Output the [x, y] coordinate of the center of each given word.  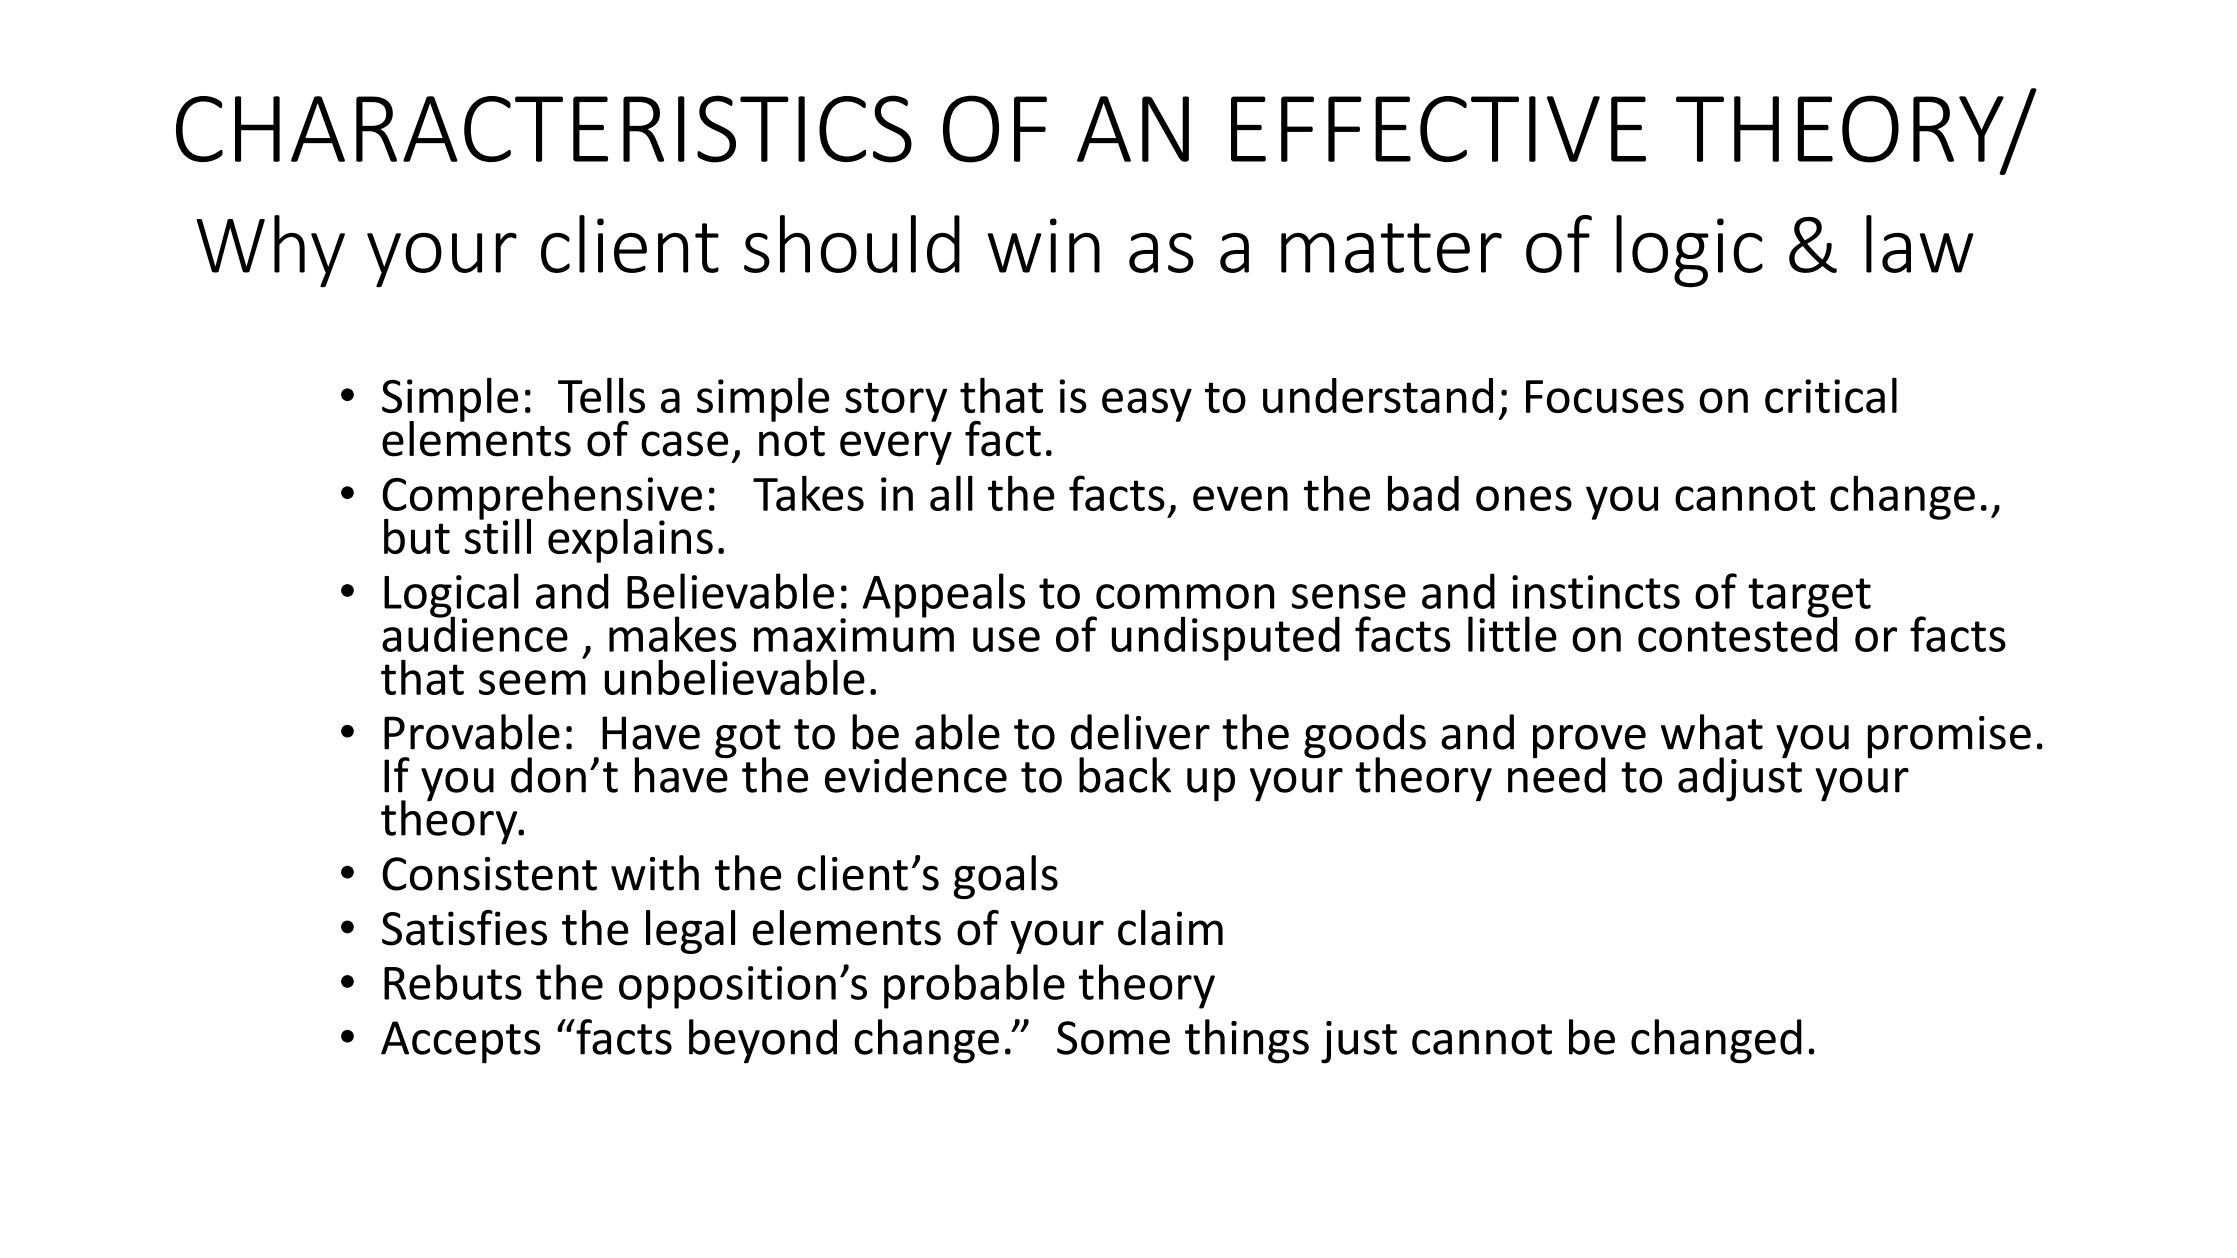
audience [475, 633]
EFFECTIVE [1438, 129]
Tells [601, 395]
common [1185, 596]
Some [1113, 1038]
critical [1831, 395]
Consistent [489, 874]
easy [1147, 405]
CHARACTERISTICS [544, 129]
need [1557, 773]
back [1125, 775]
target [1809, 599]
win [1043, 245]
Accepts [460, 1042]
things [1247, 1041]
